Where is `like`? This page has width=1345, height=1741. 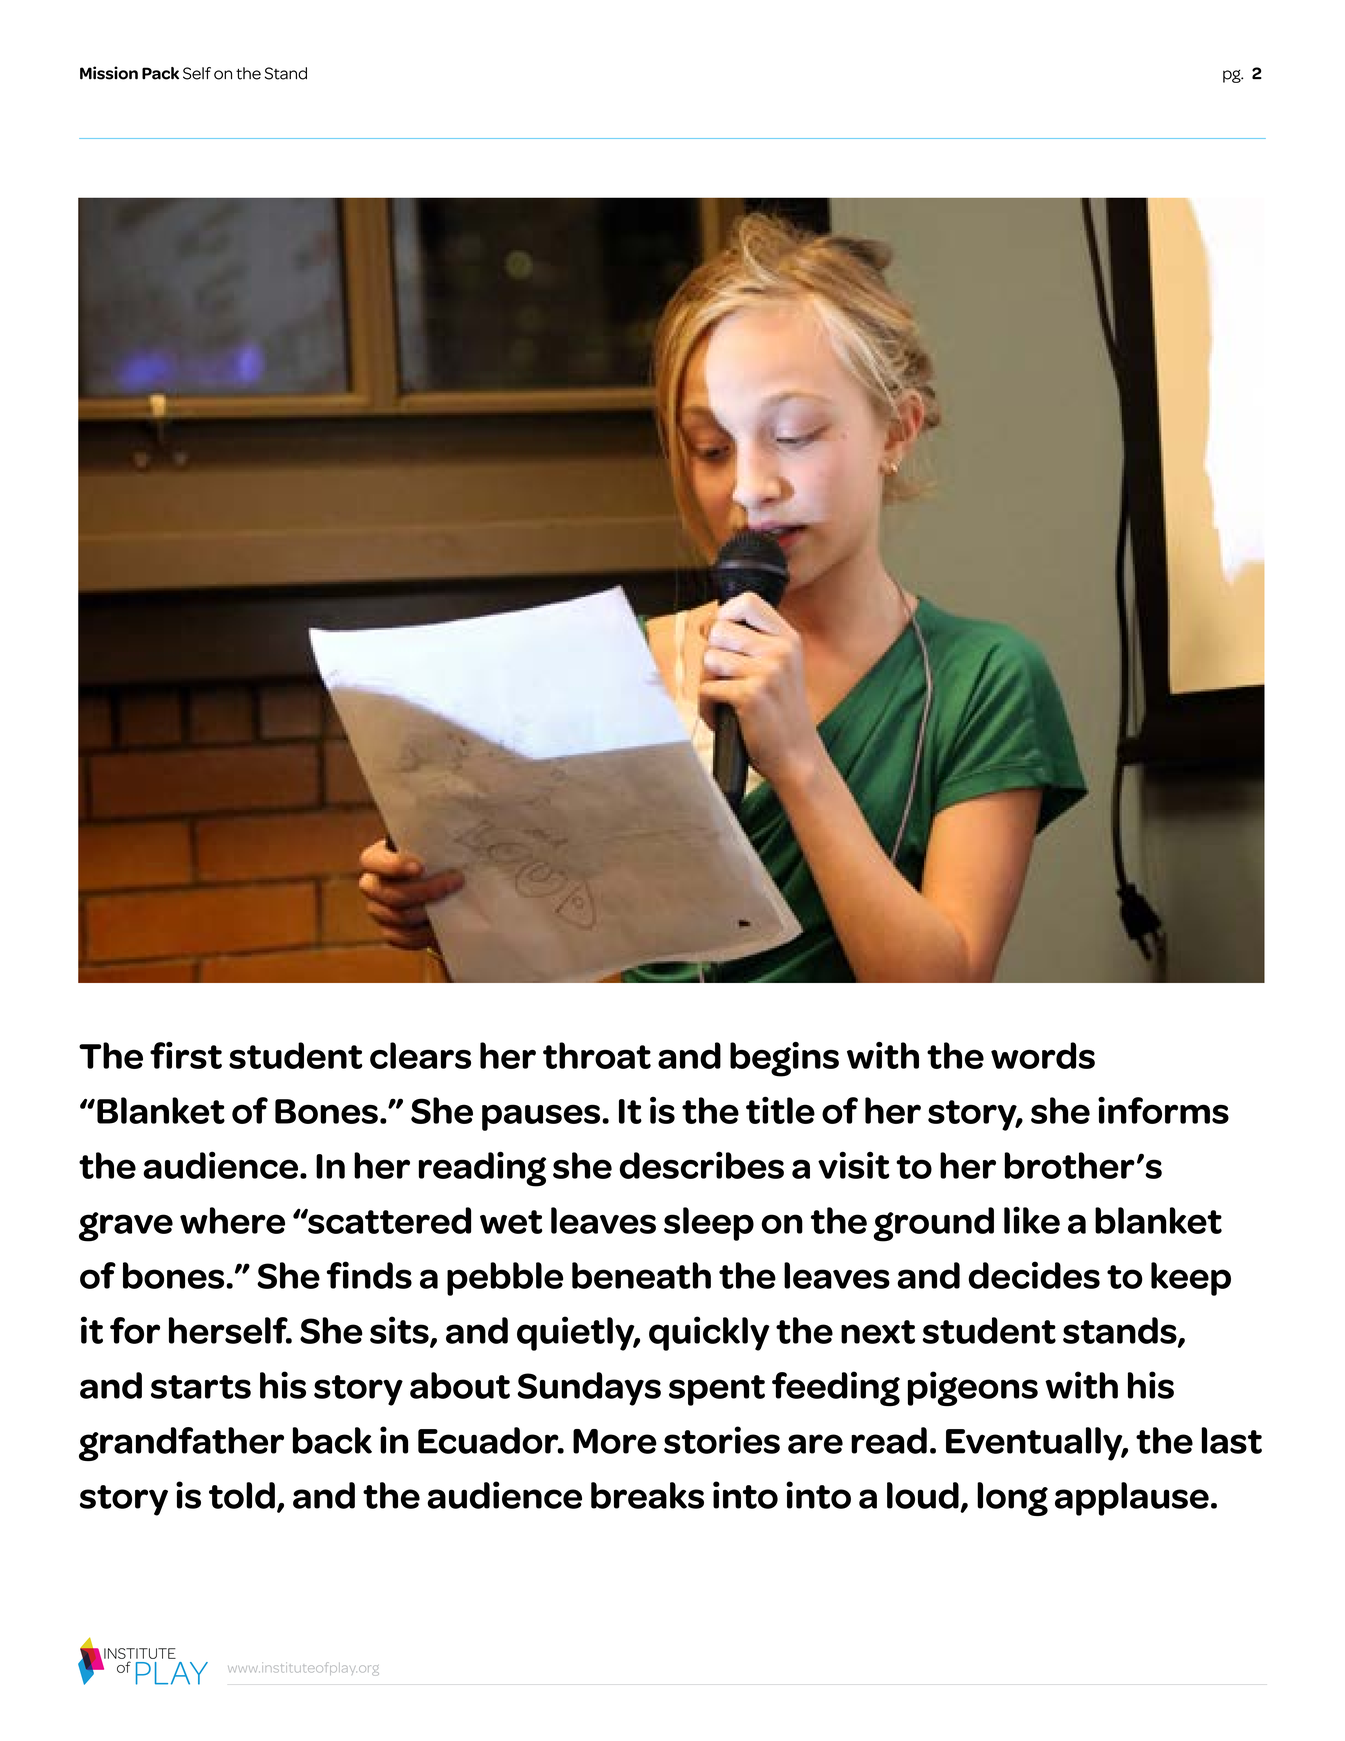
like is located at coordinates (1032, 1220).
